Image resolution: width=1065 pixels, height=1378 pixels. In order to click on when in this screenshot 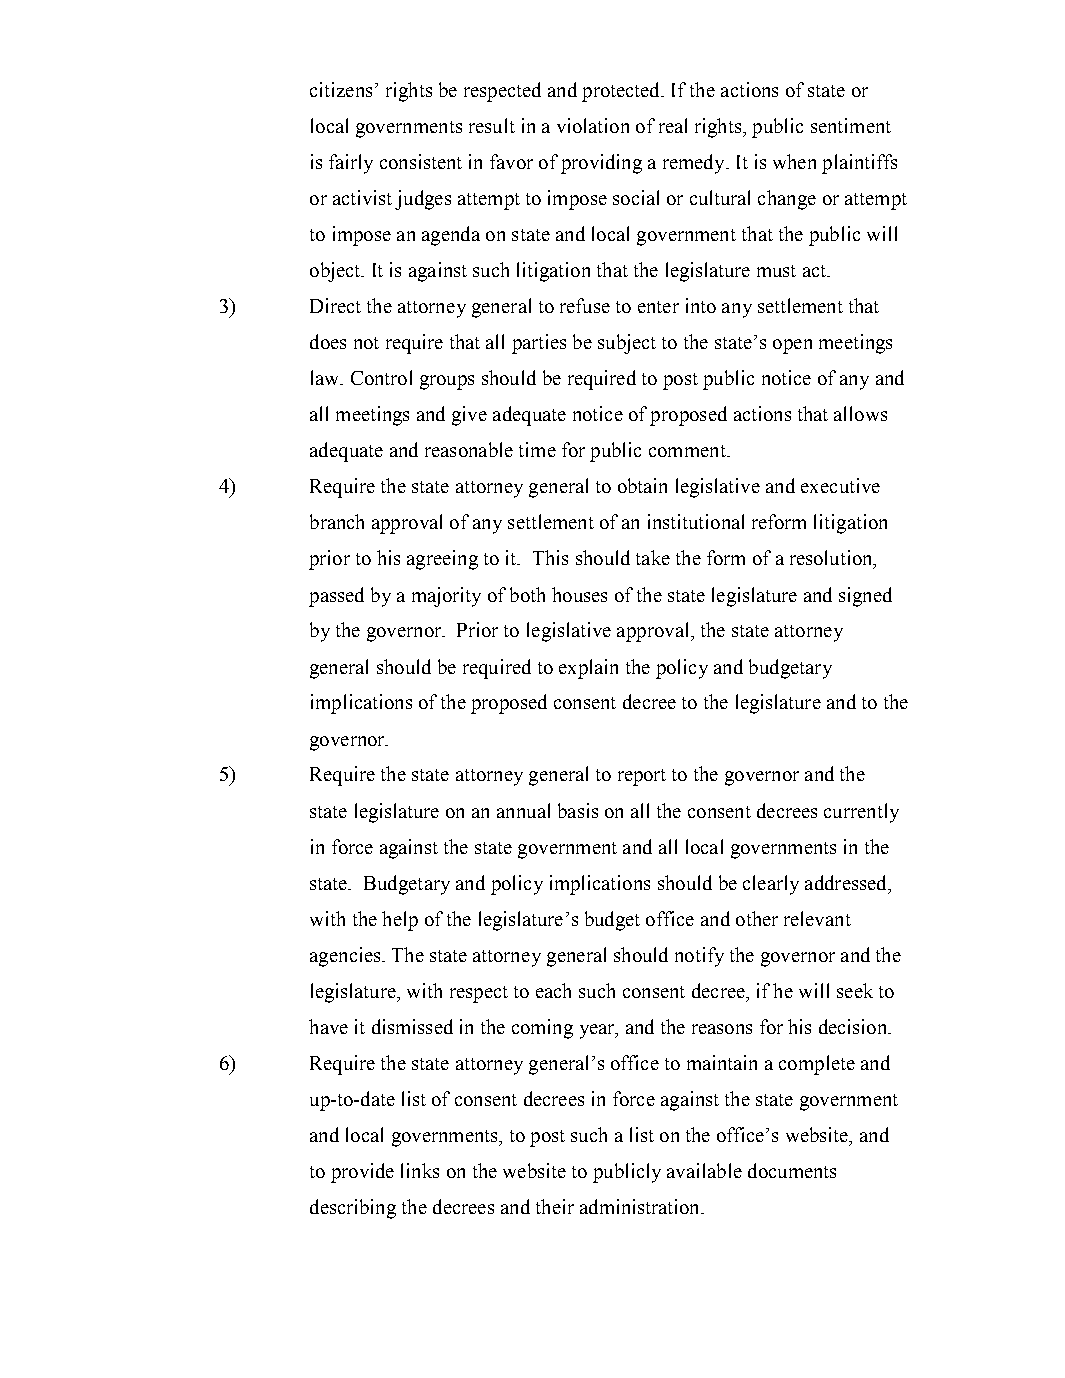, I will do `click(794, 161)`.
